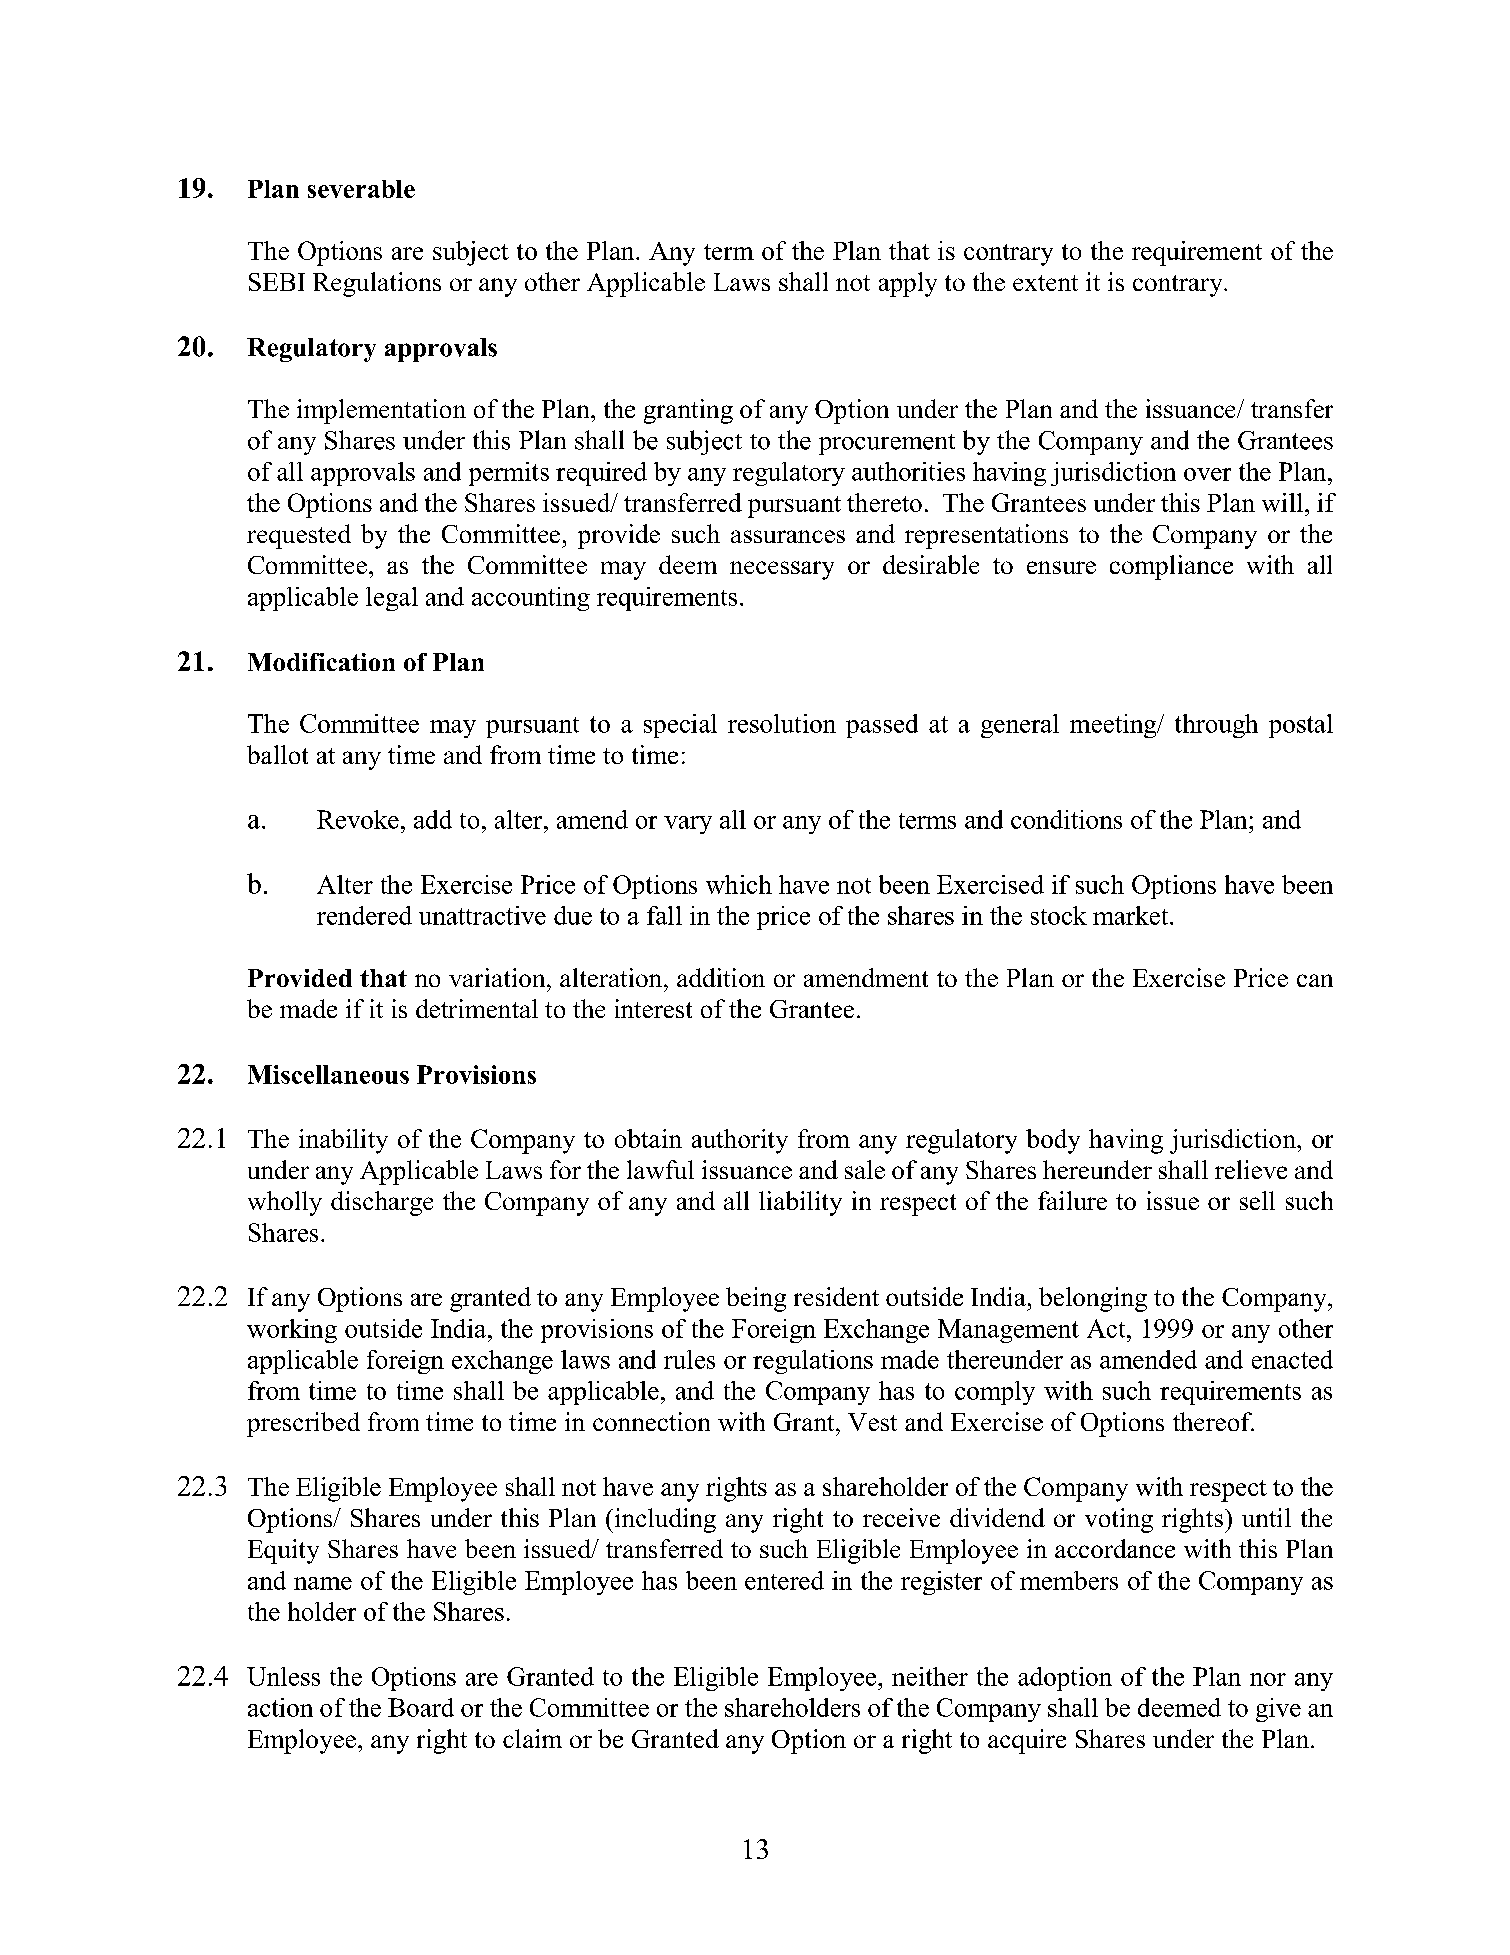 The height and width of the page is (1955, 1510). What do you see at coordinates (908, 284) in the page?
I see `apply` at bounding box center [908, 284].
